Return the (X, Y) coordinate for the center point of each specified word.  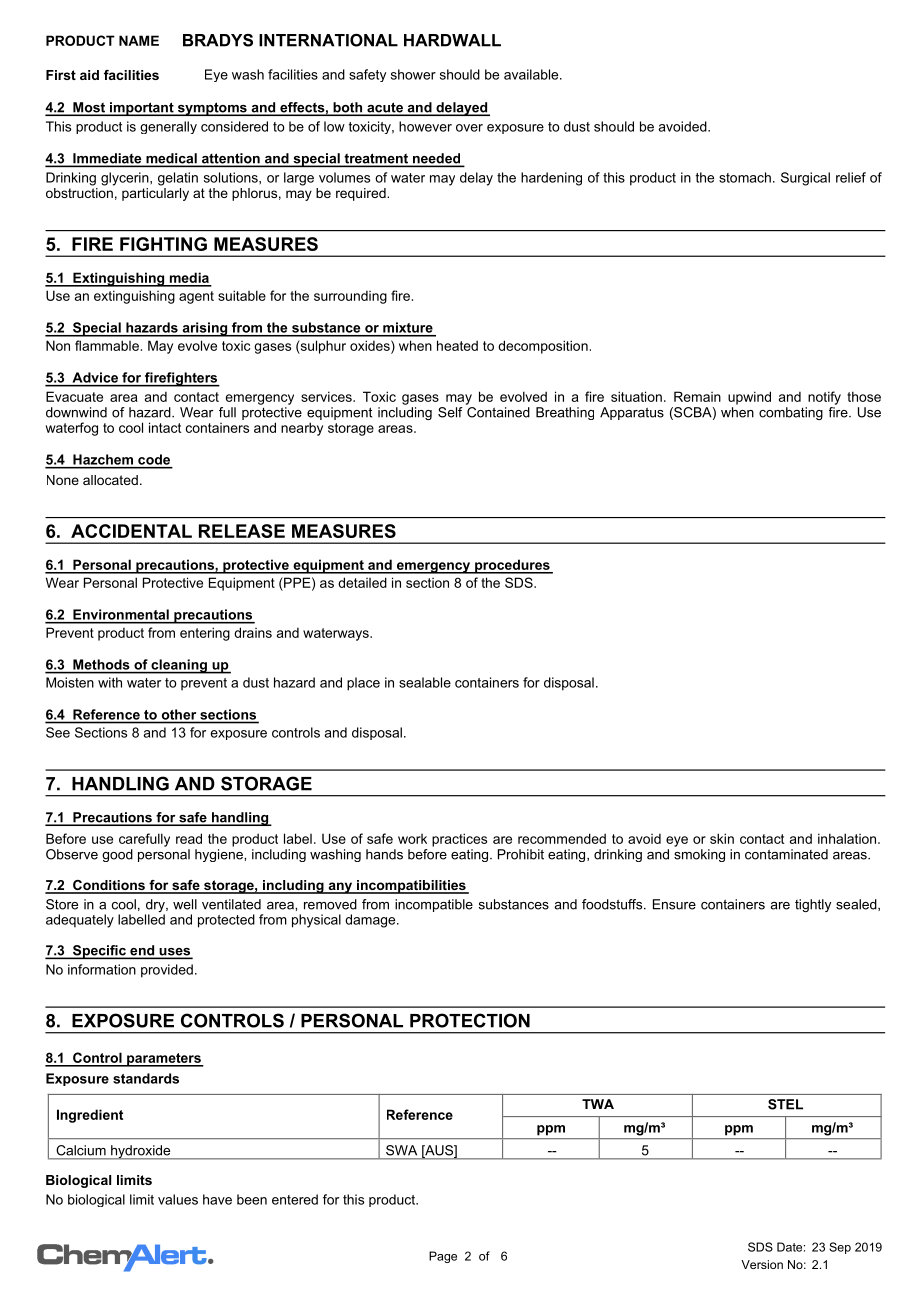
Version (762, 1264)
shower (413, 74)
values (178, 1199)
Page (443, 1257)
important (142, 109)
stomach (745, 177)
